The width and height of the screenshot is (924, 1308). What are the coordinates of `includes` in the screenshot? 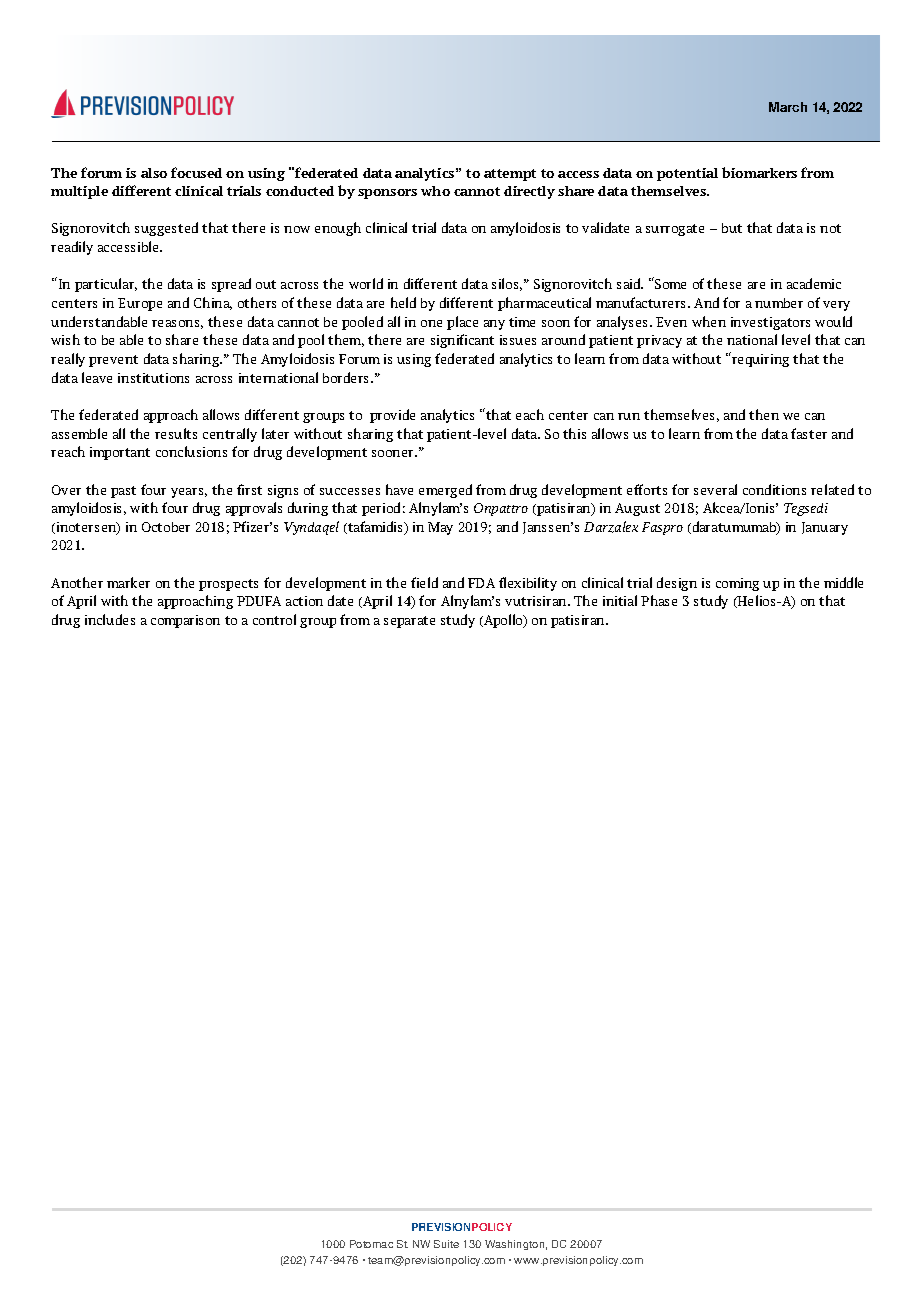 It's located at (110, 619).
